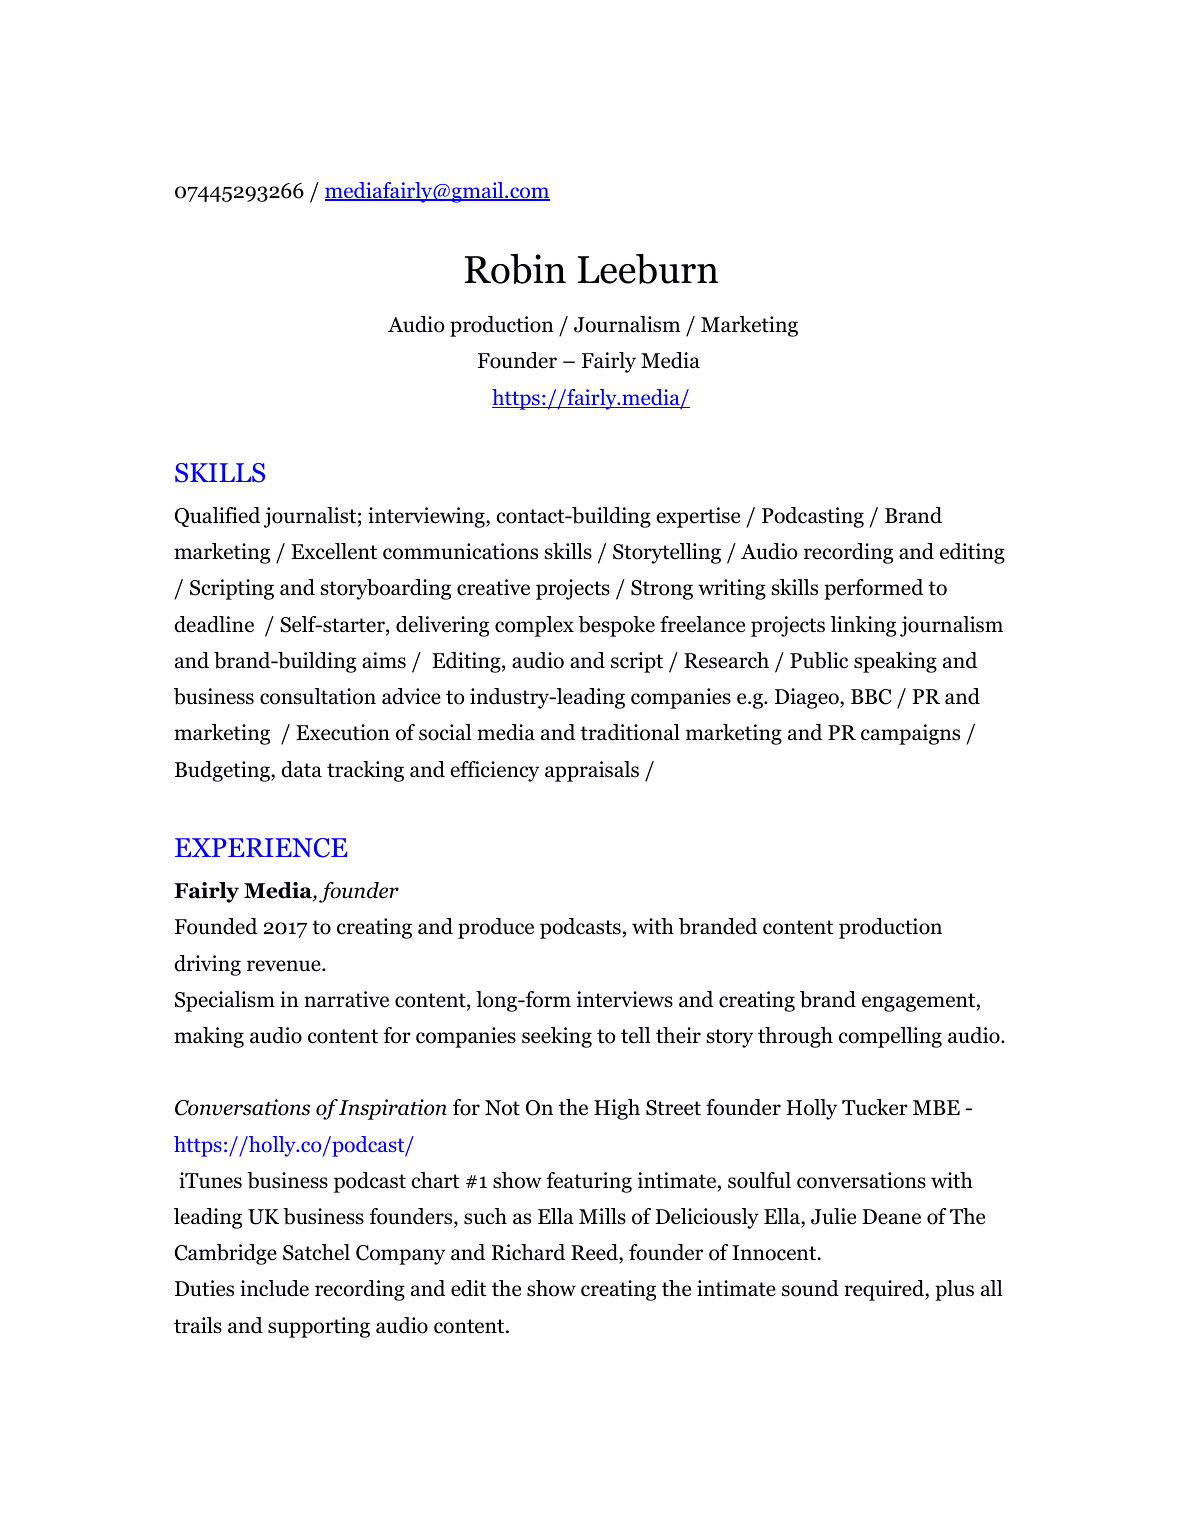 This image has width=1182, height=1529. What do you see at coordinates (890, 1037) in the image?
I see `compelling` at bounding box center [890, 1037].
